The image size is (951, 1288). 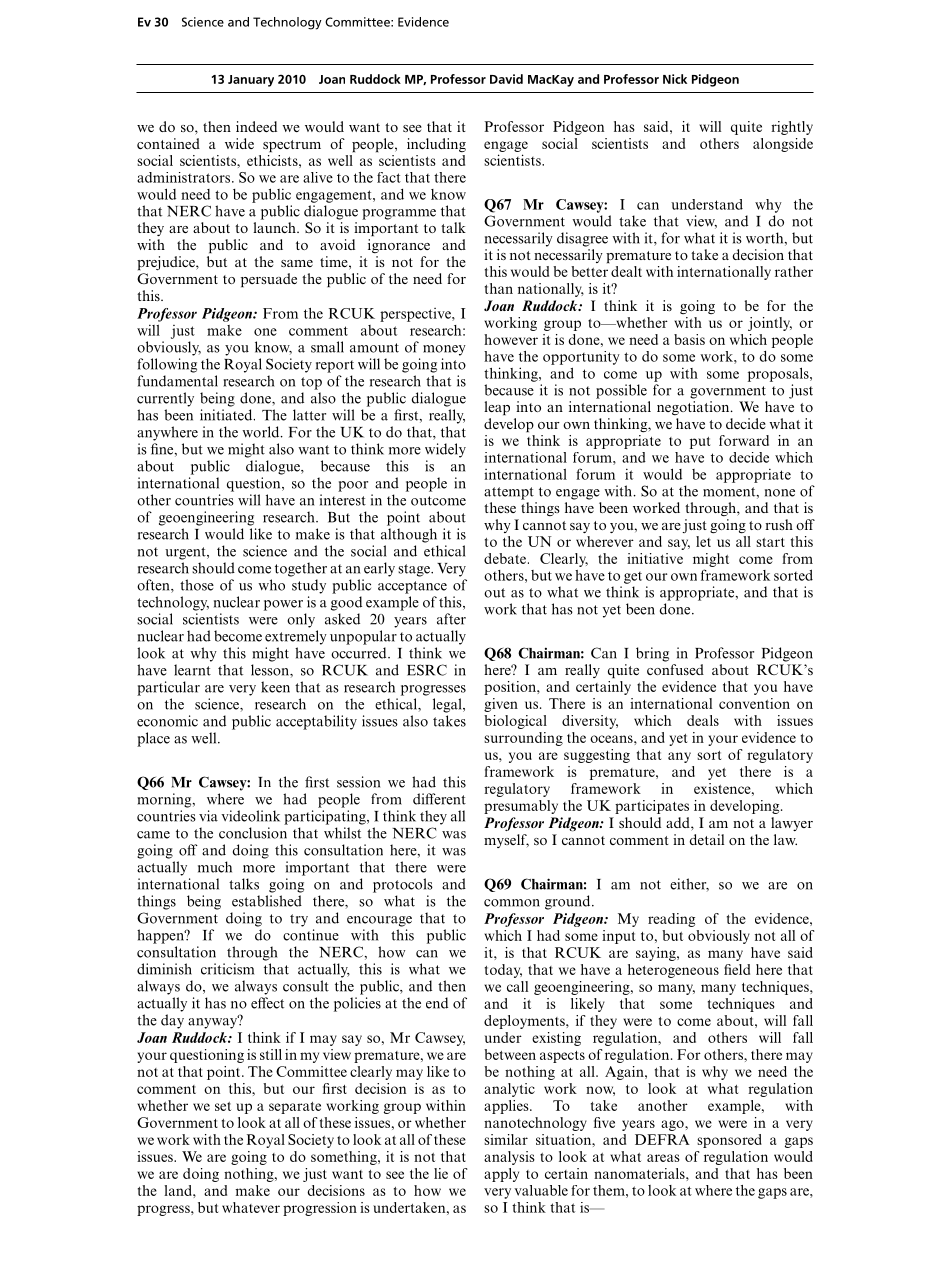 I want to click on David, so click(x=506, y=79).
